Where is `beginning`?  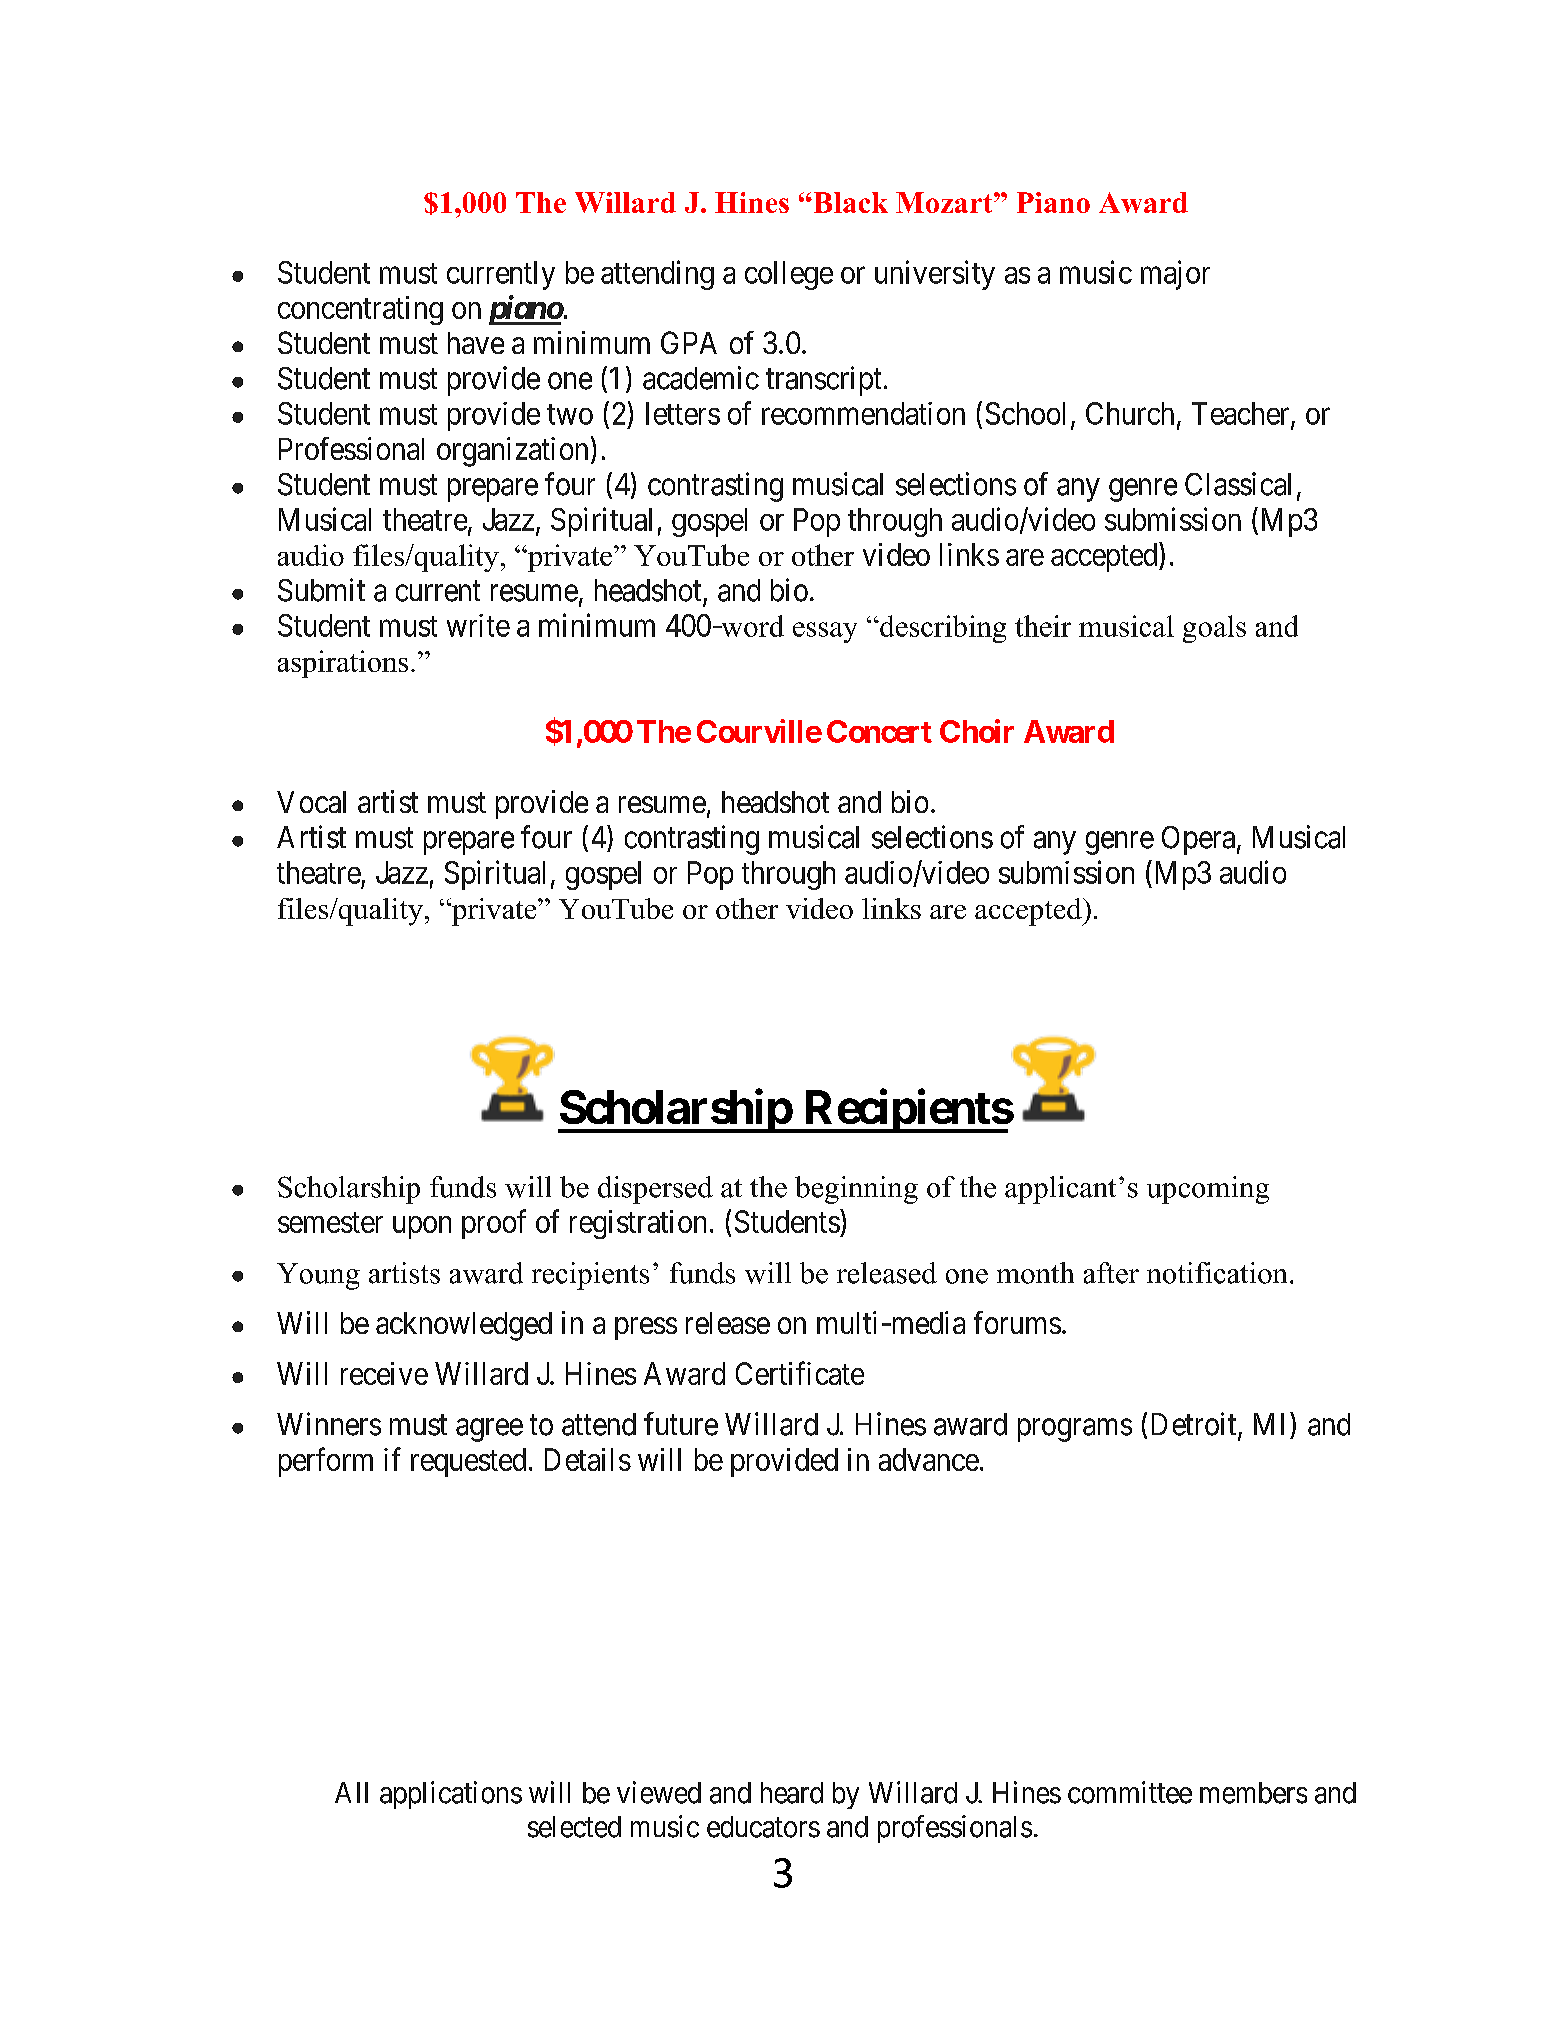
beginning is located at coordinates (856, 1190).
